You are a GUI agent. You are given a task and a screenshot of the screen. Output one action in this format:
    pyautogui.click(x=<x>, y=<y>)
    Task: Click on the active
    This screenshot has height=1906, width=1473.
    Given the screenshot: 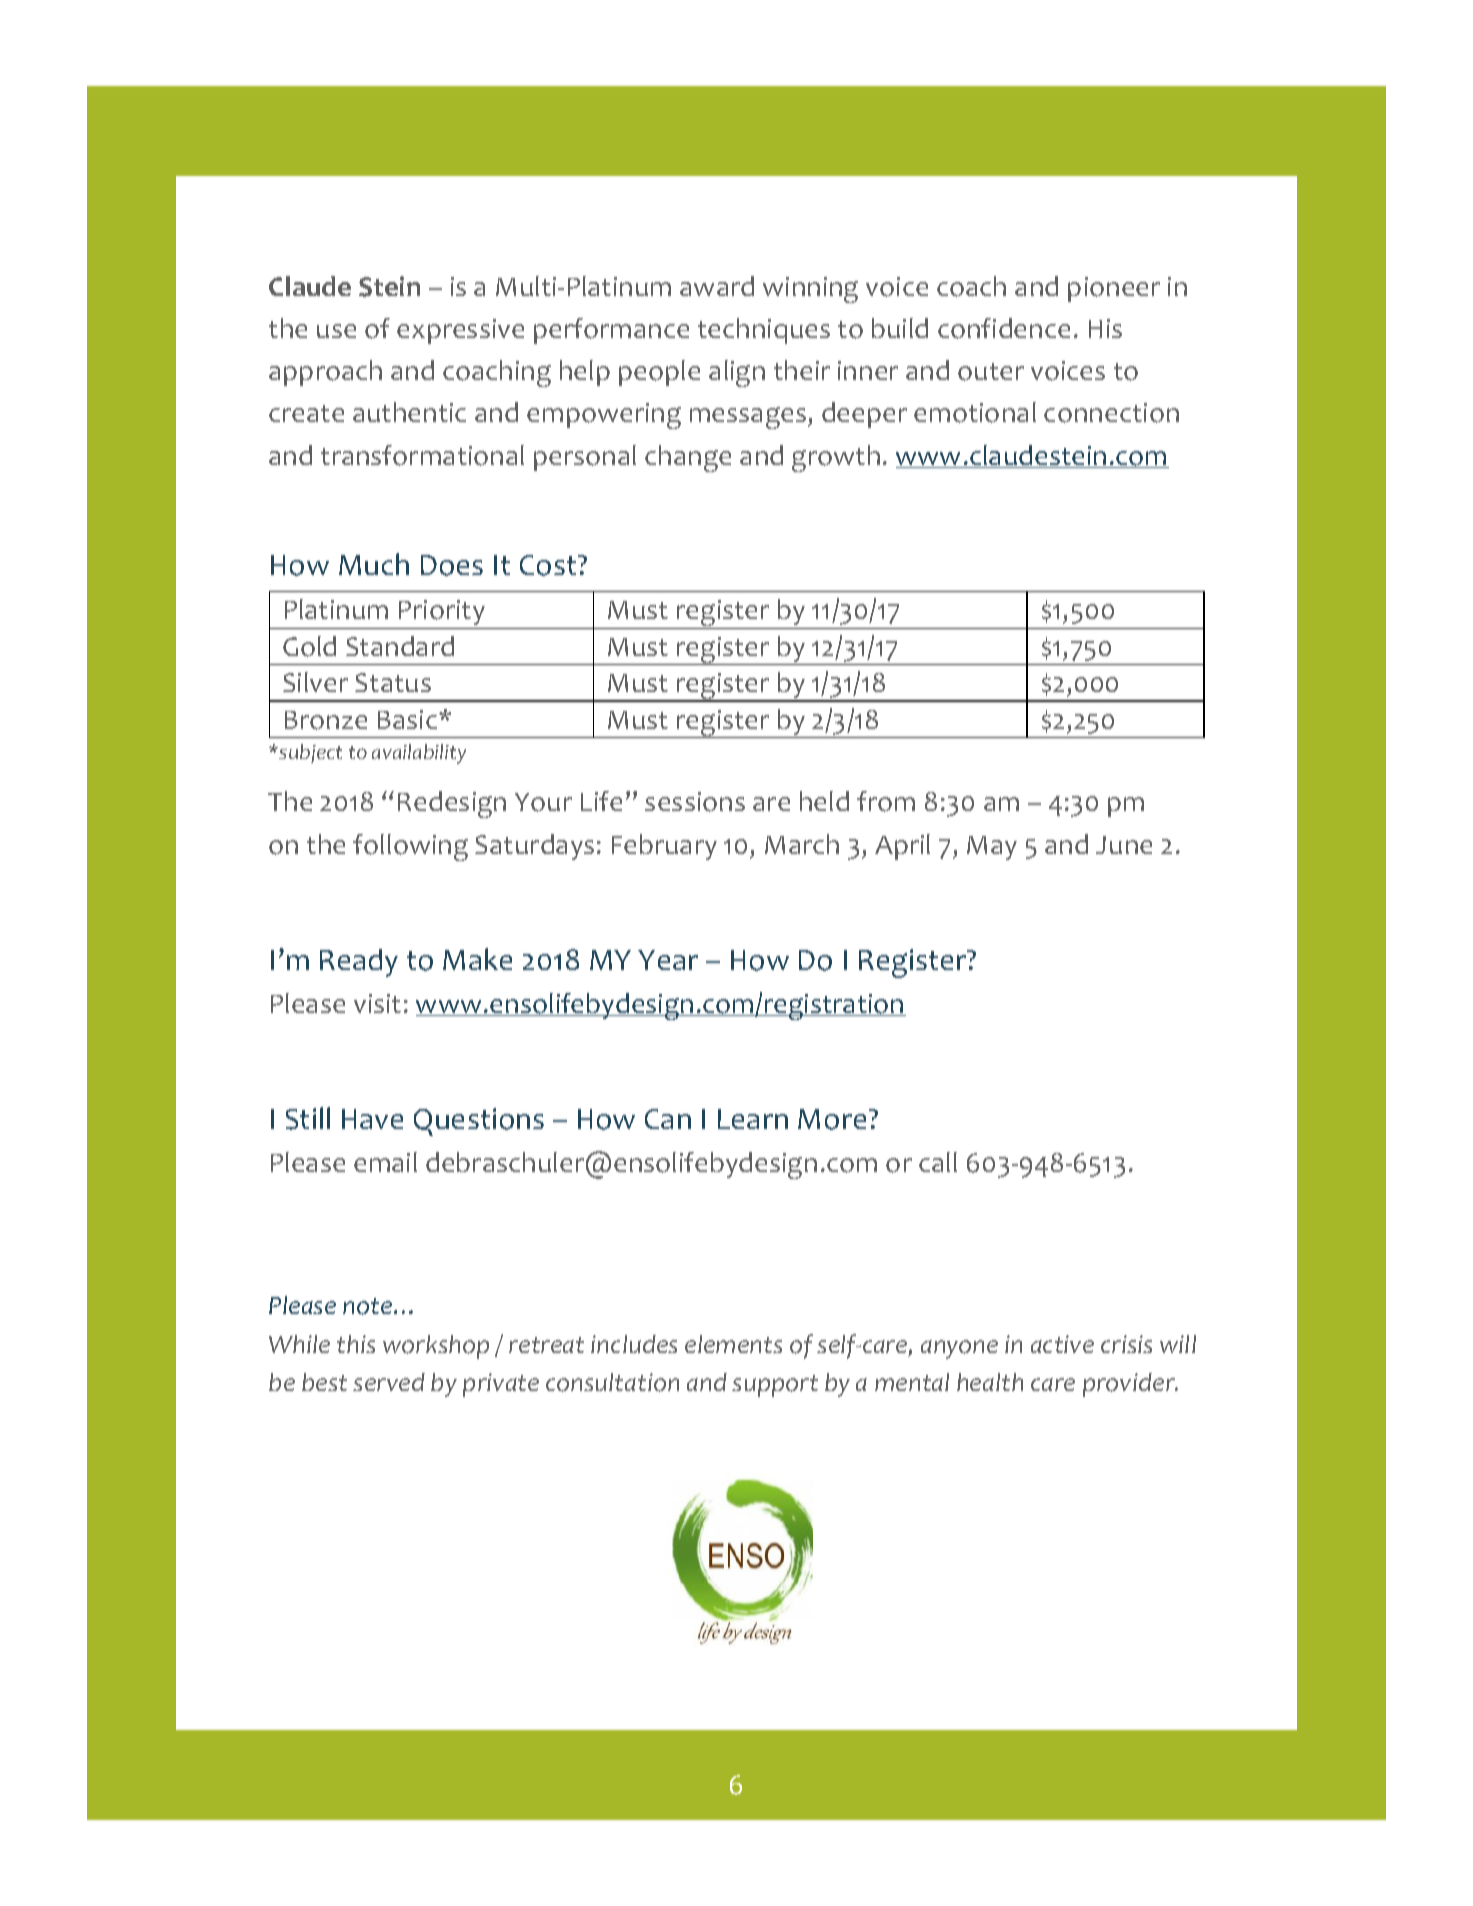 What is the action you would take?
    pyautogui.click(x=1062, y=1344)
